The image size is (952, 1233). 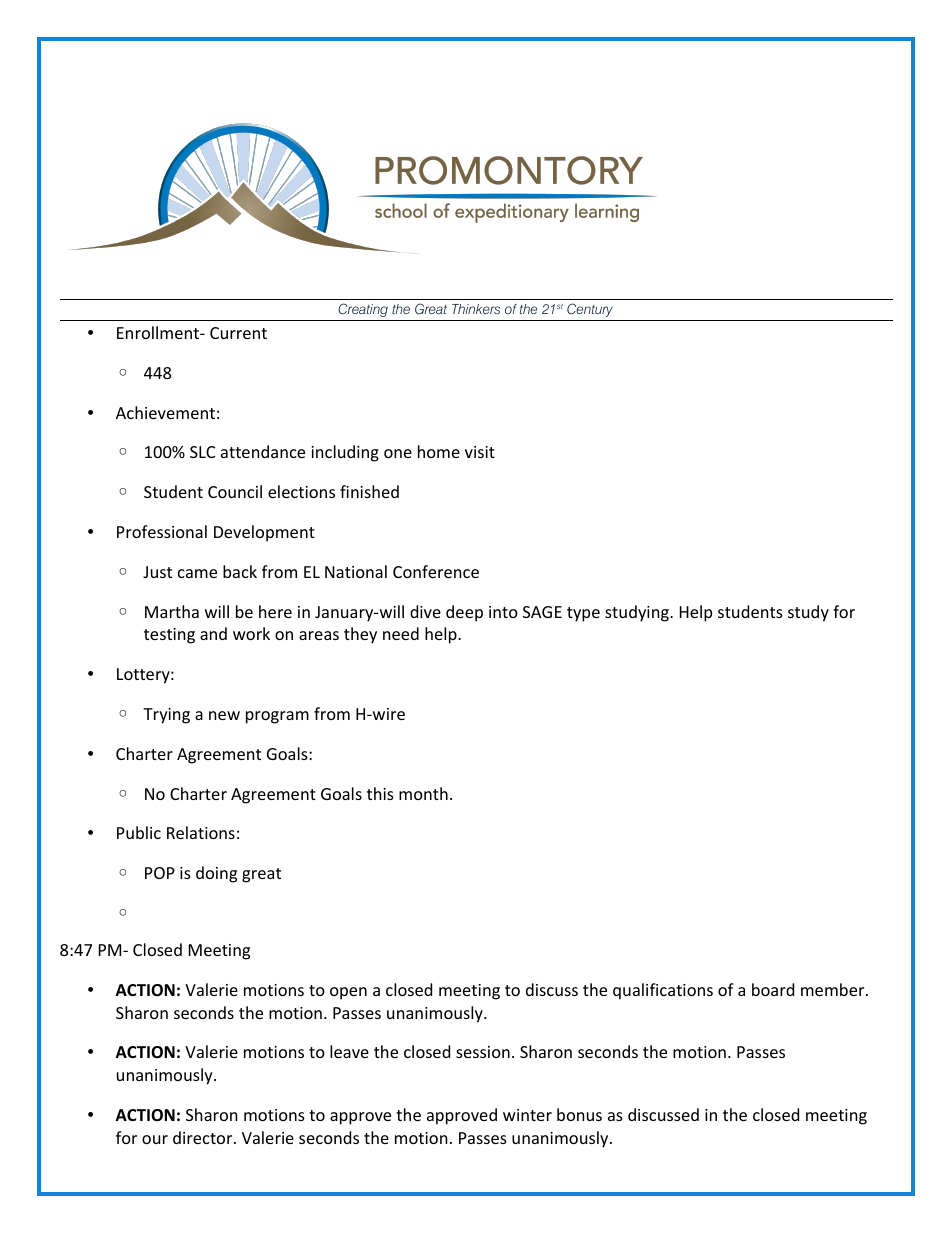 What do you see at coordinates (423, 793) in the screenshot?
I see `month` at bounding box center [423, 793].
